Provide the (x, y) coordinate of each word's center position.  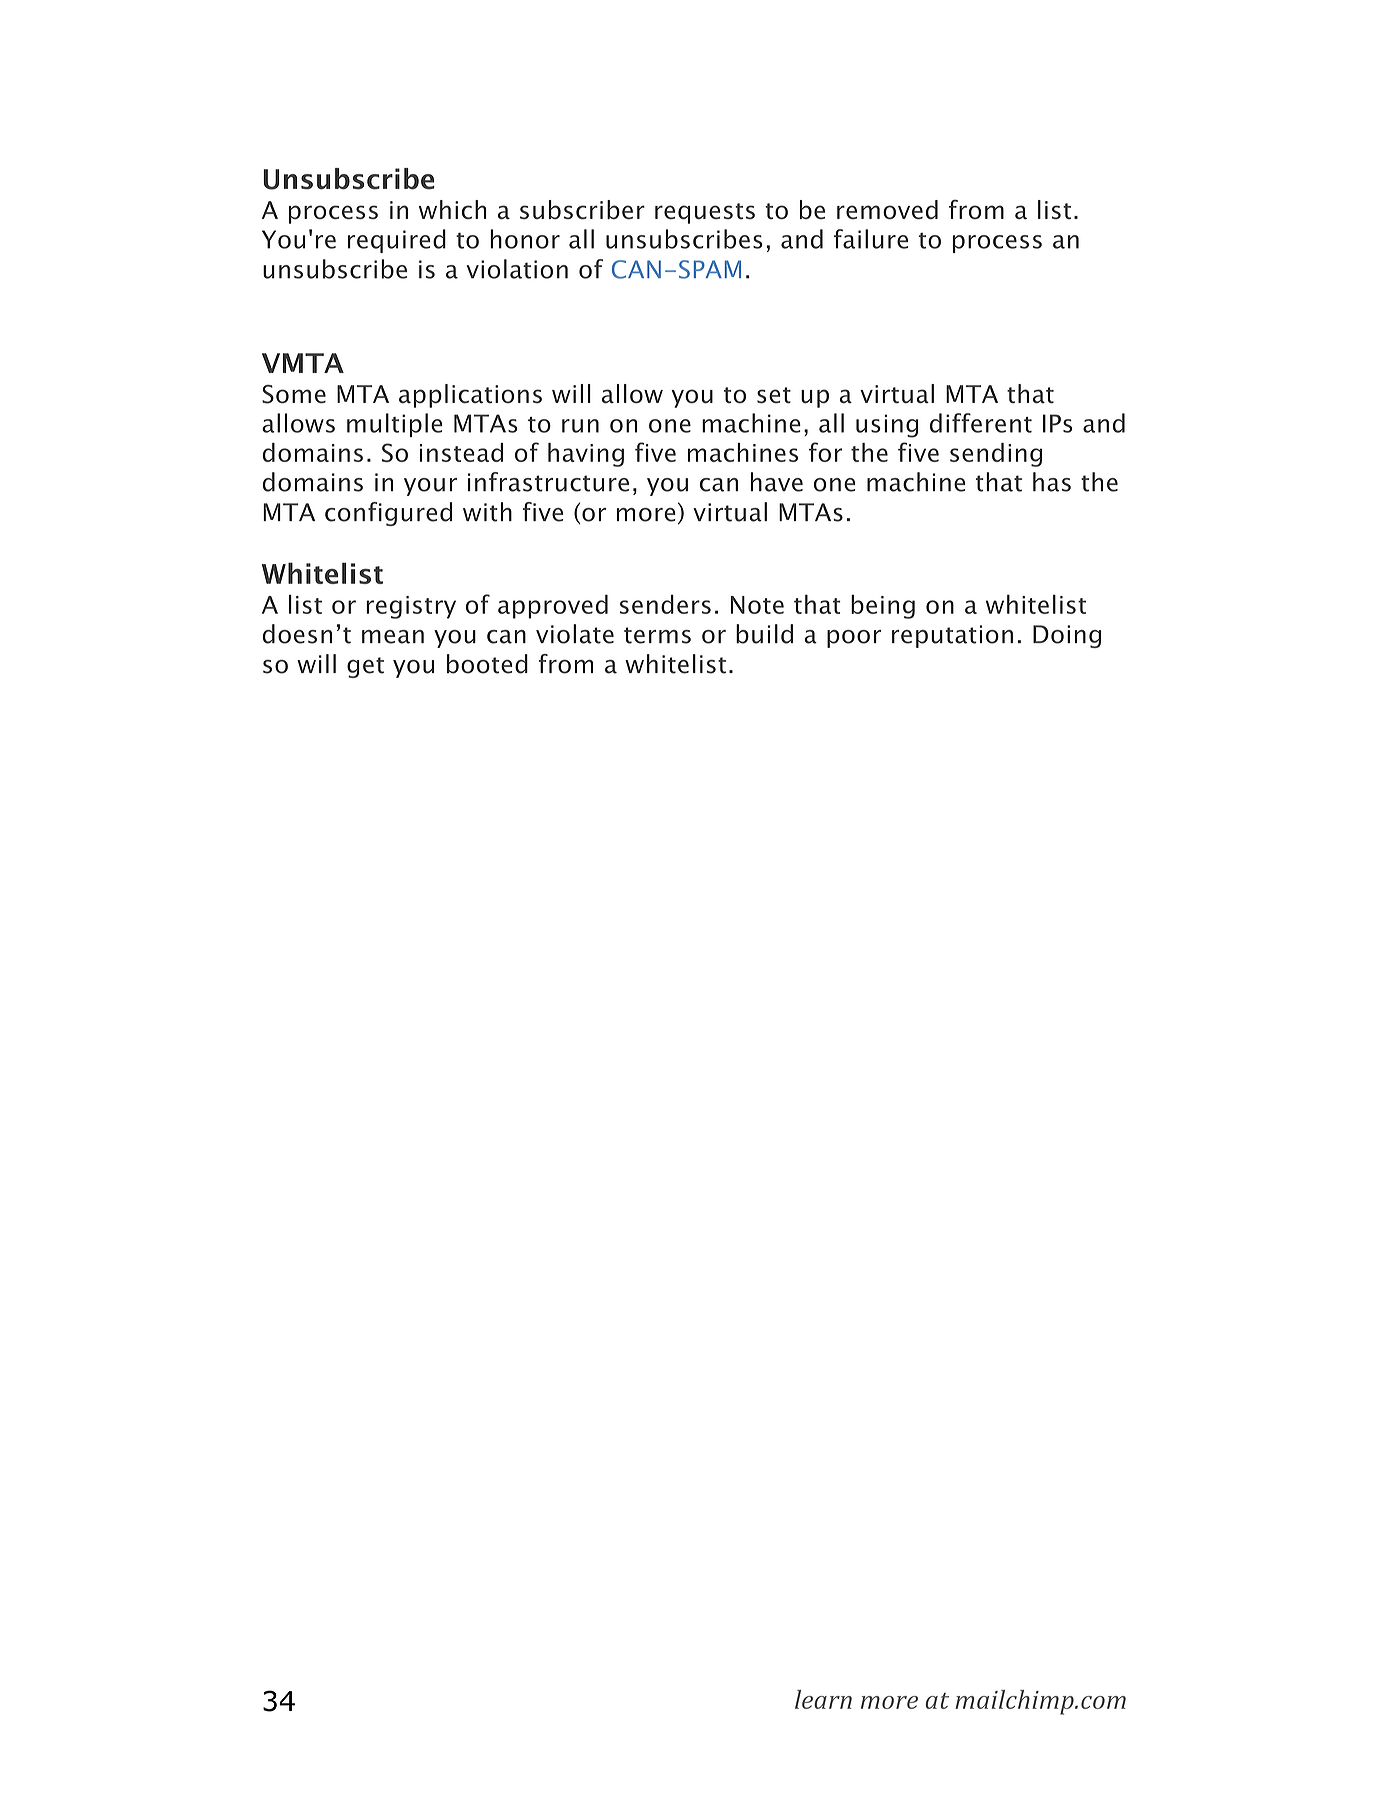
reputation (952, 636)
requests (705, 213)
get (365, 667)
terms (657, 635)
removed (887, 209)
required (397, 241)
